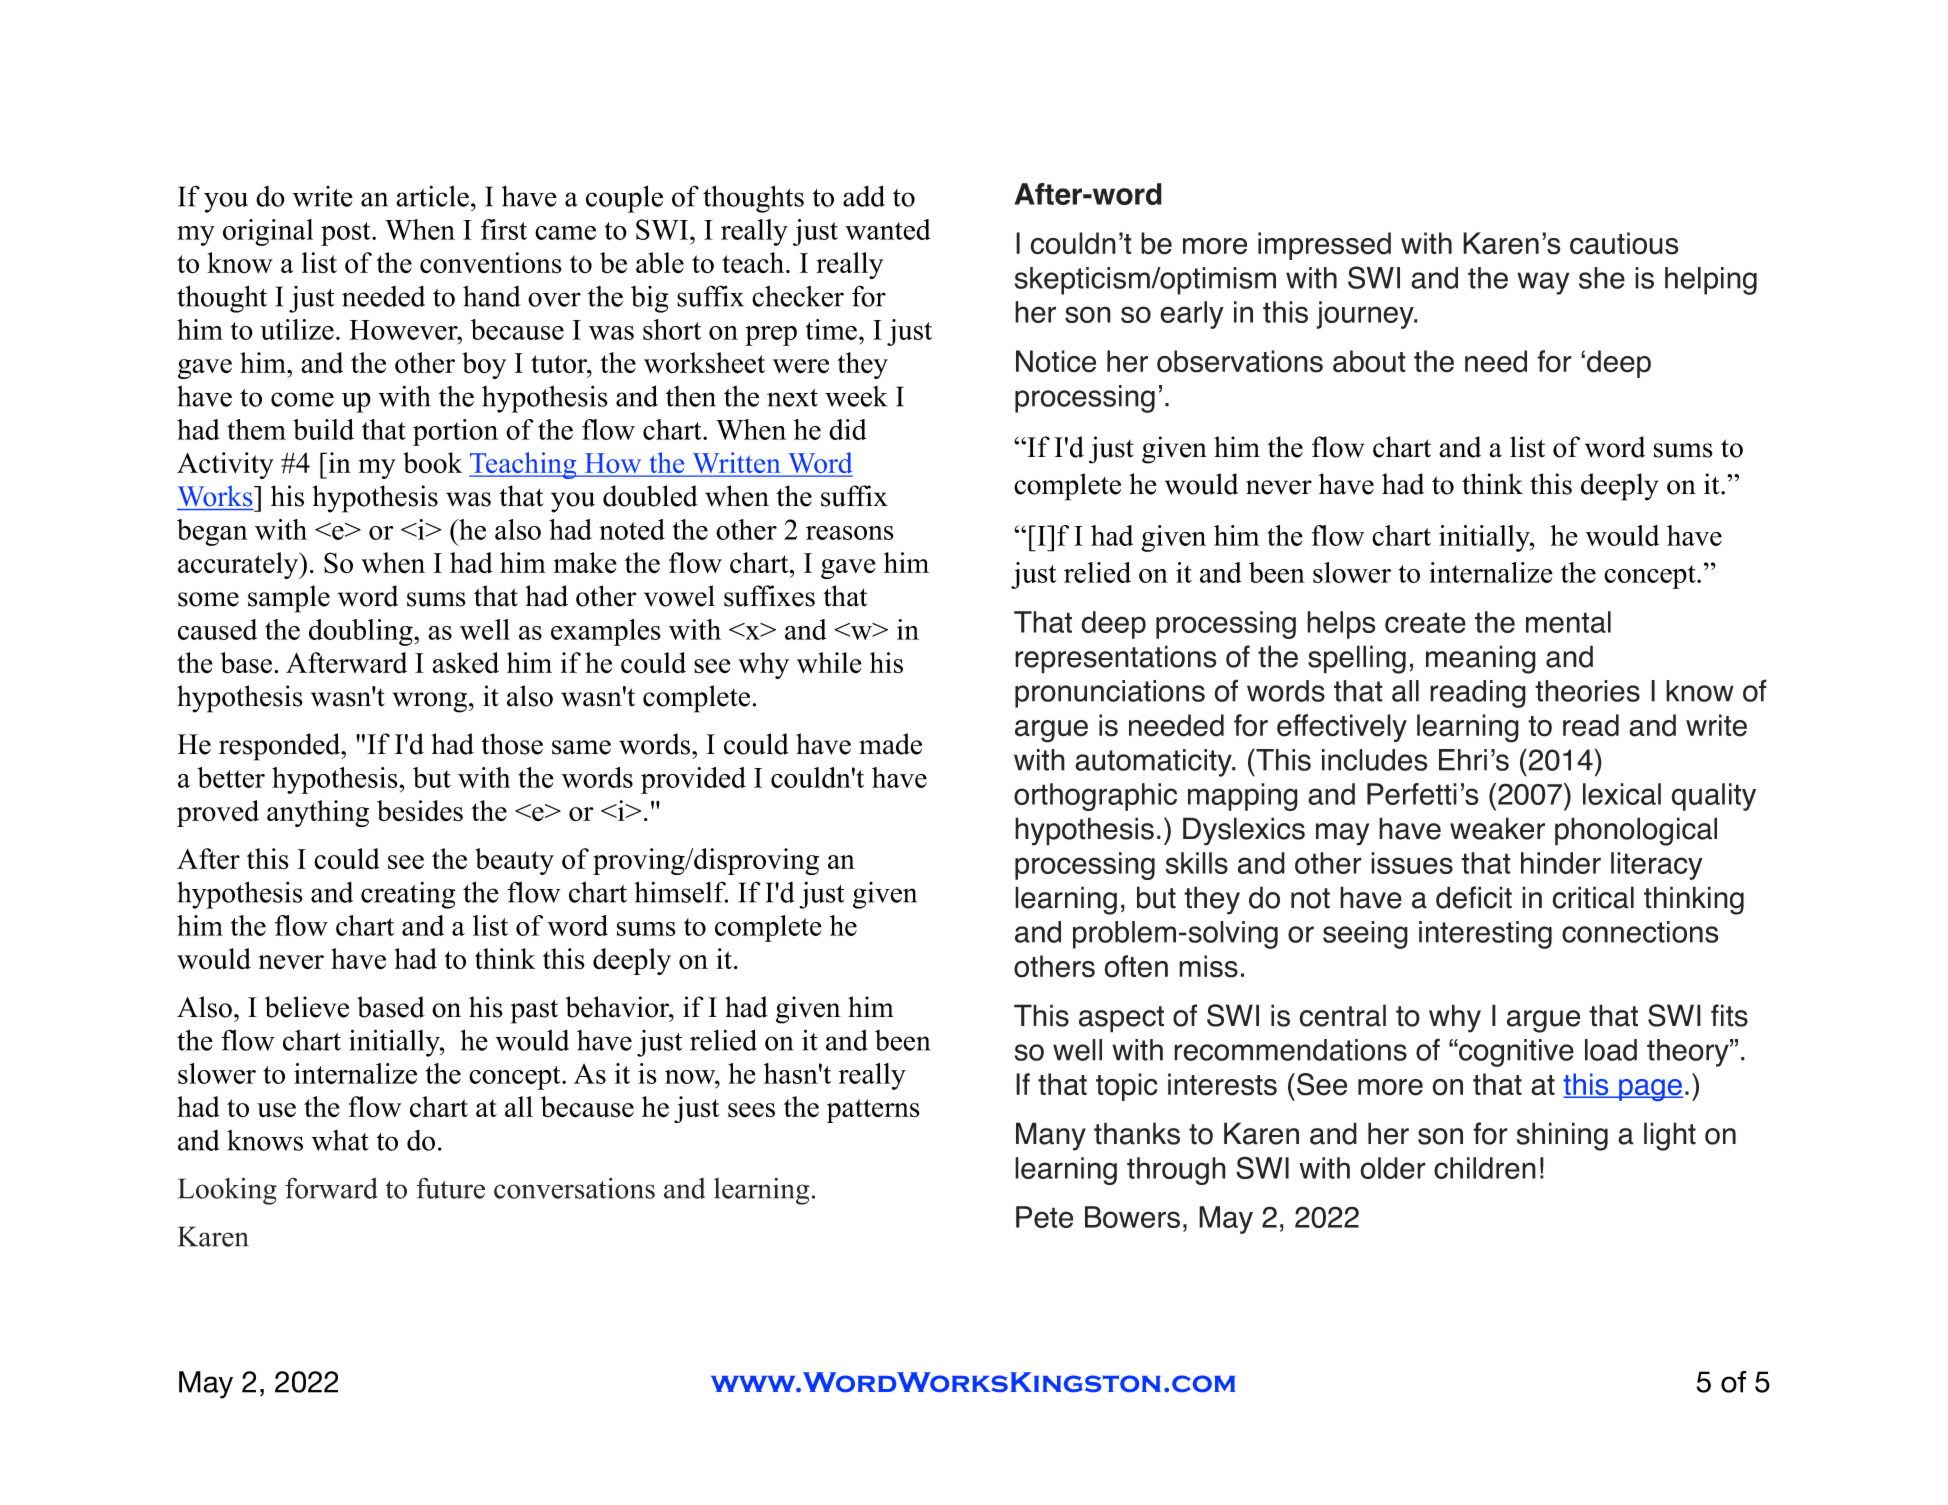  Describe the element at coordinates (1568, 622) in the image. I see `mental` at that location.
